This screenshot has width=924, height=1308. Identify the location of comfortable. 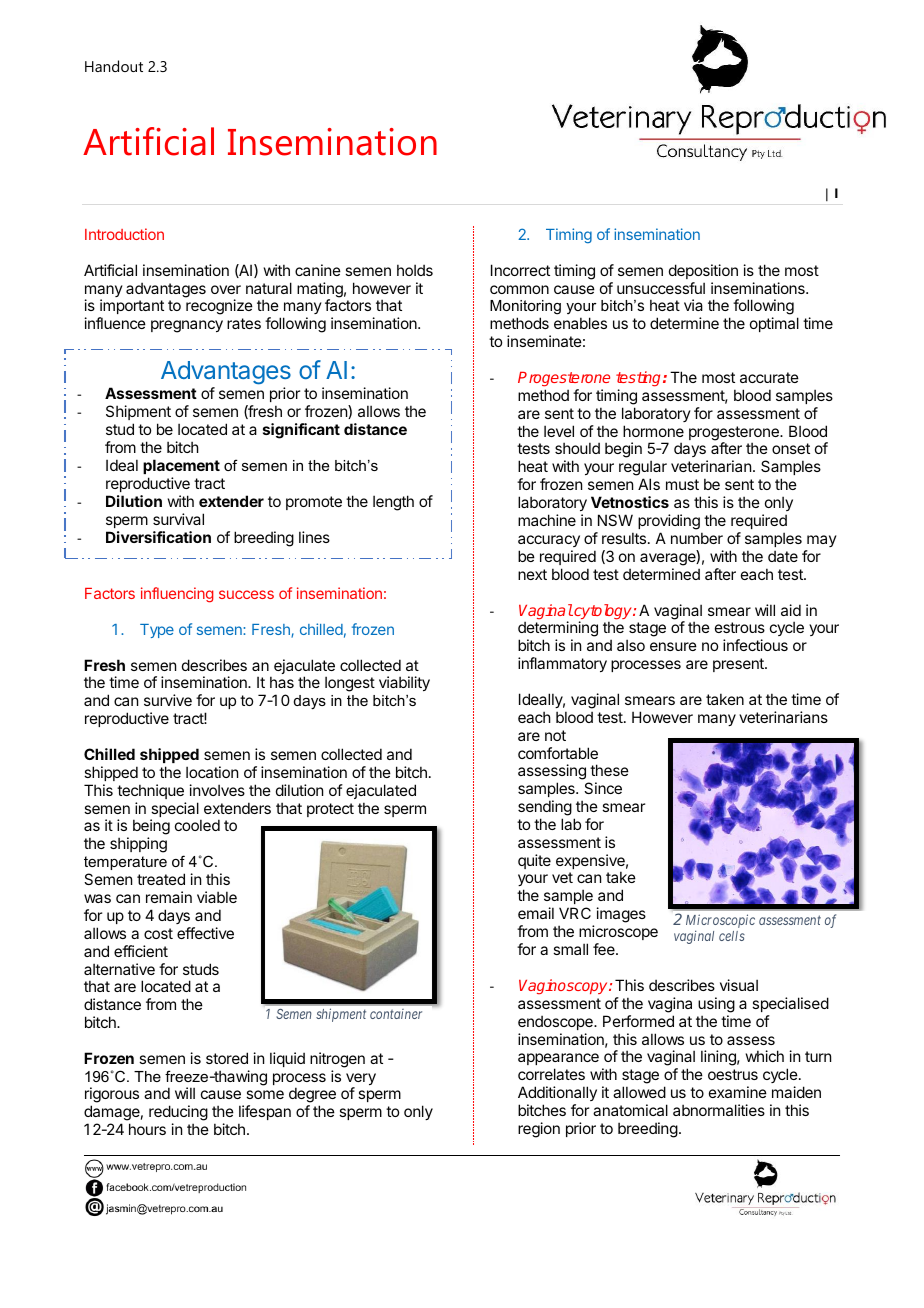
(558, 753).
